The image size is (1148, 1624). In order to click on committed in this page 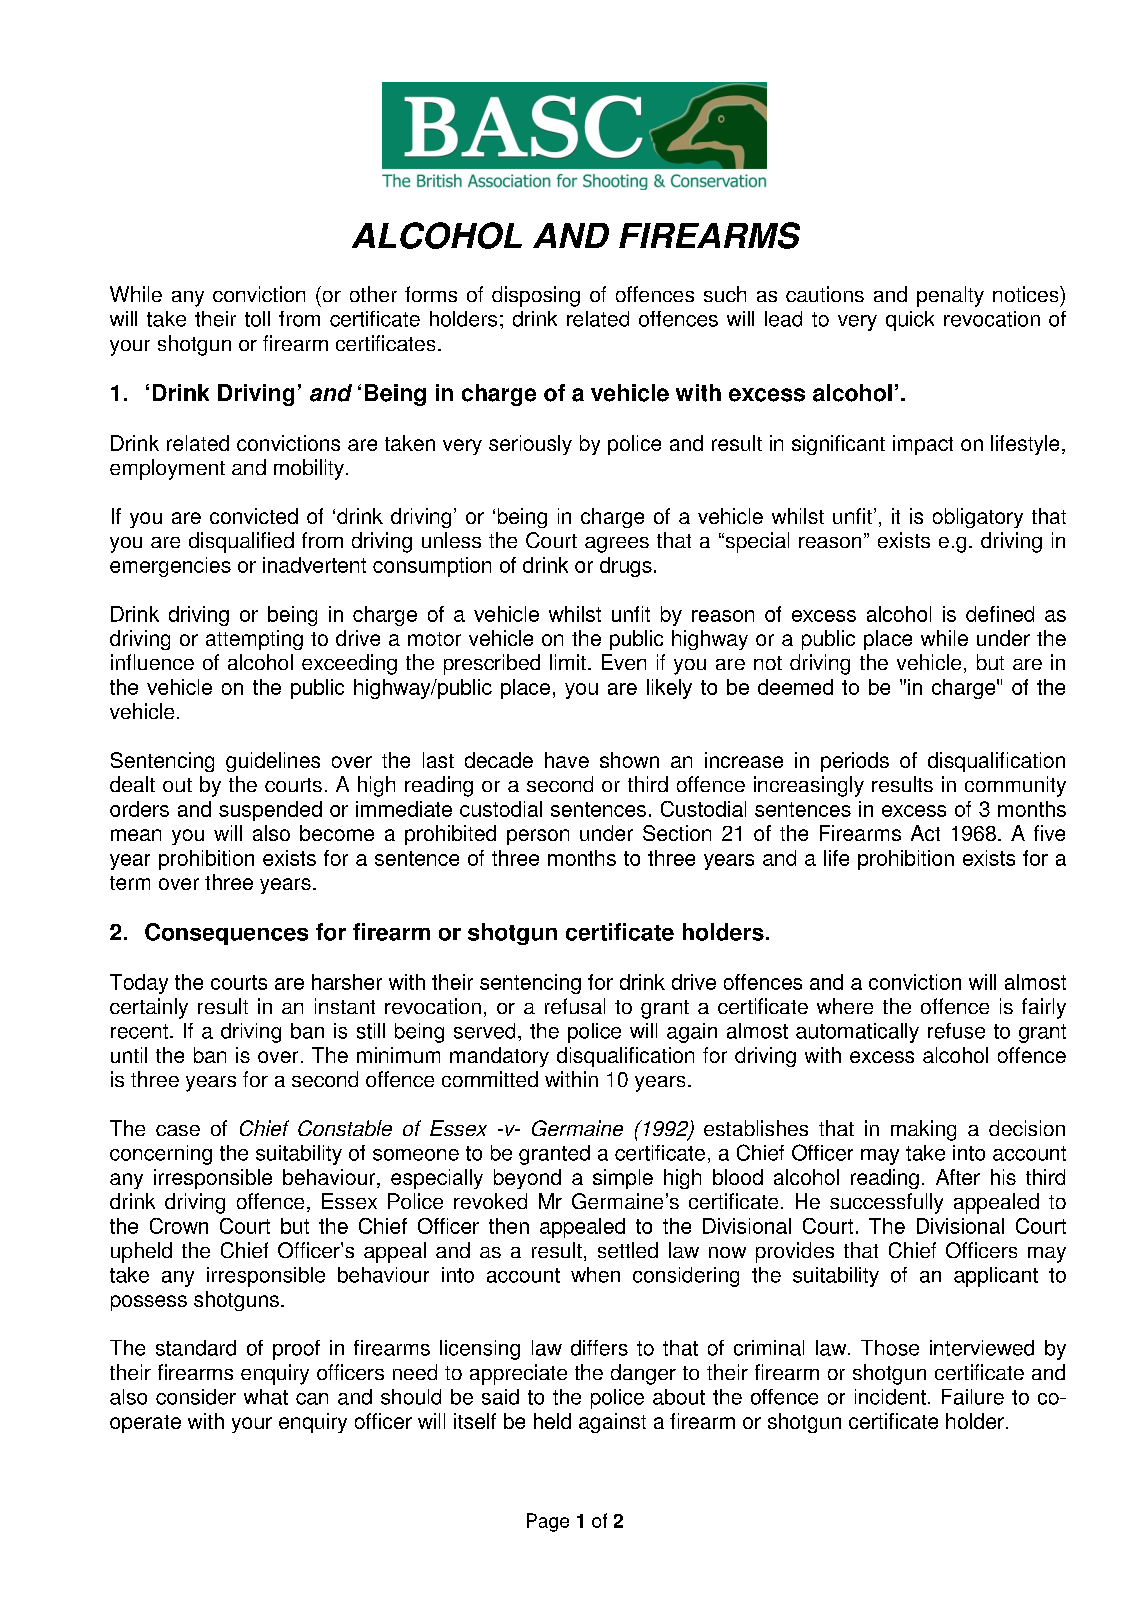, I will do `click(490, 1079)`.
